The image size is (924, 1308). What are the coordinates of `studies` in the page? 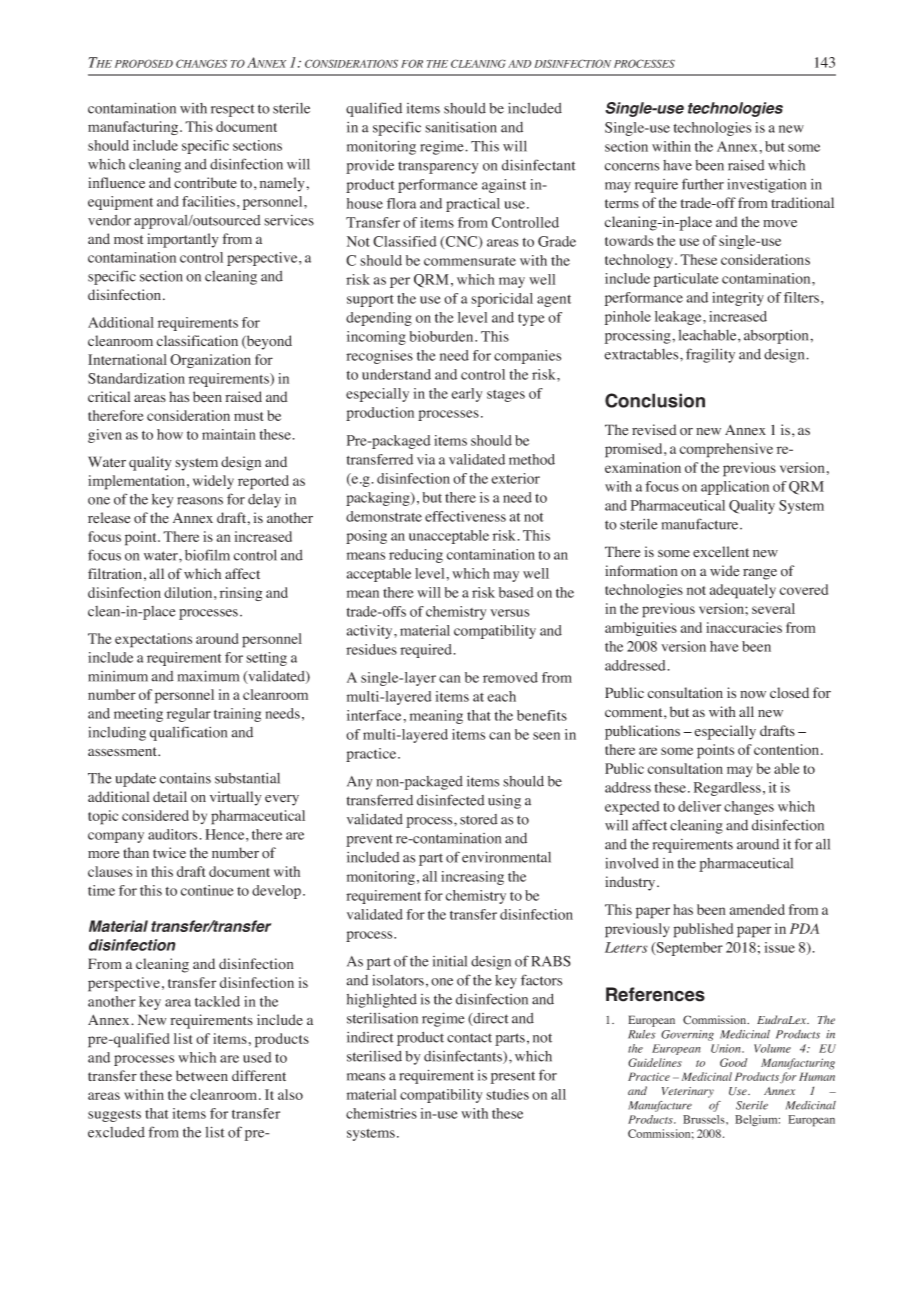 It's located at (507, 1094).
